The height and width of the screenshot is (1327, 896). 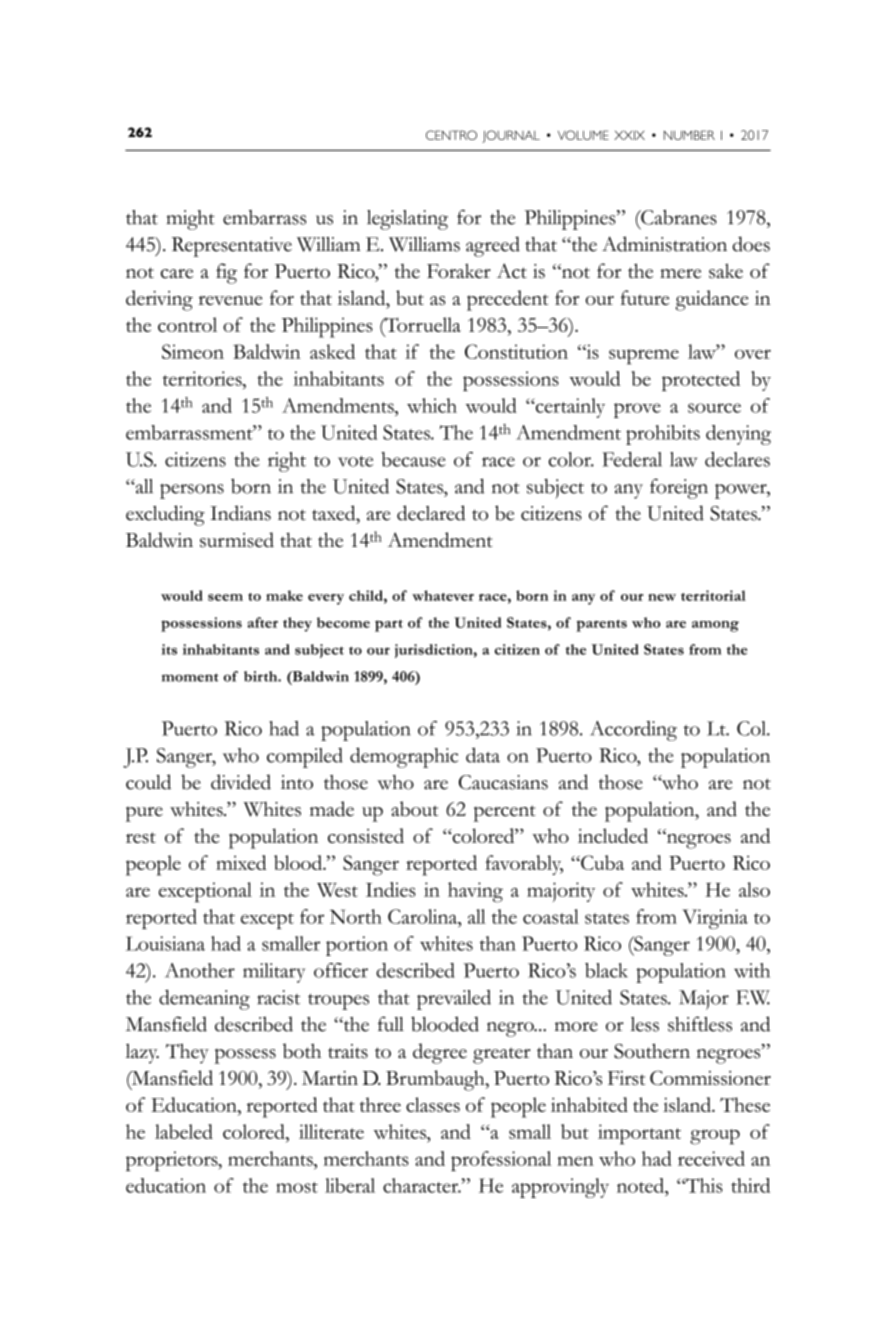 What do you see at coordinates (173, 1161) in the screenshot?
I see `proprietors` at bounding box center [173, 1161].
